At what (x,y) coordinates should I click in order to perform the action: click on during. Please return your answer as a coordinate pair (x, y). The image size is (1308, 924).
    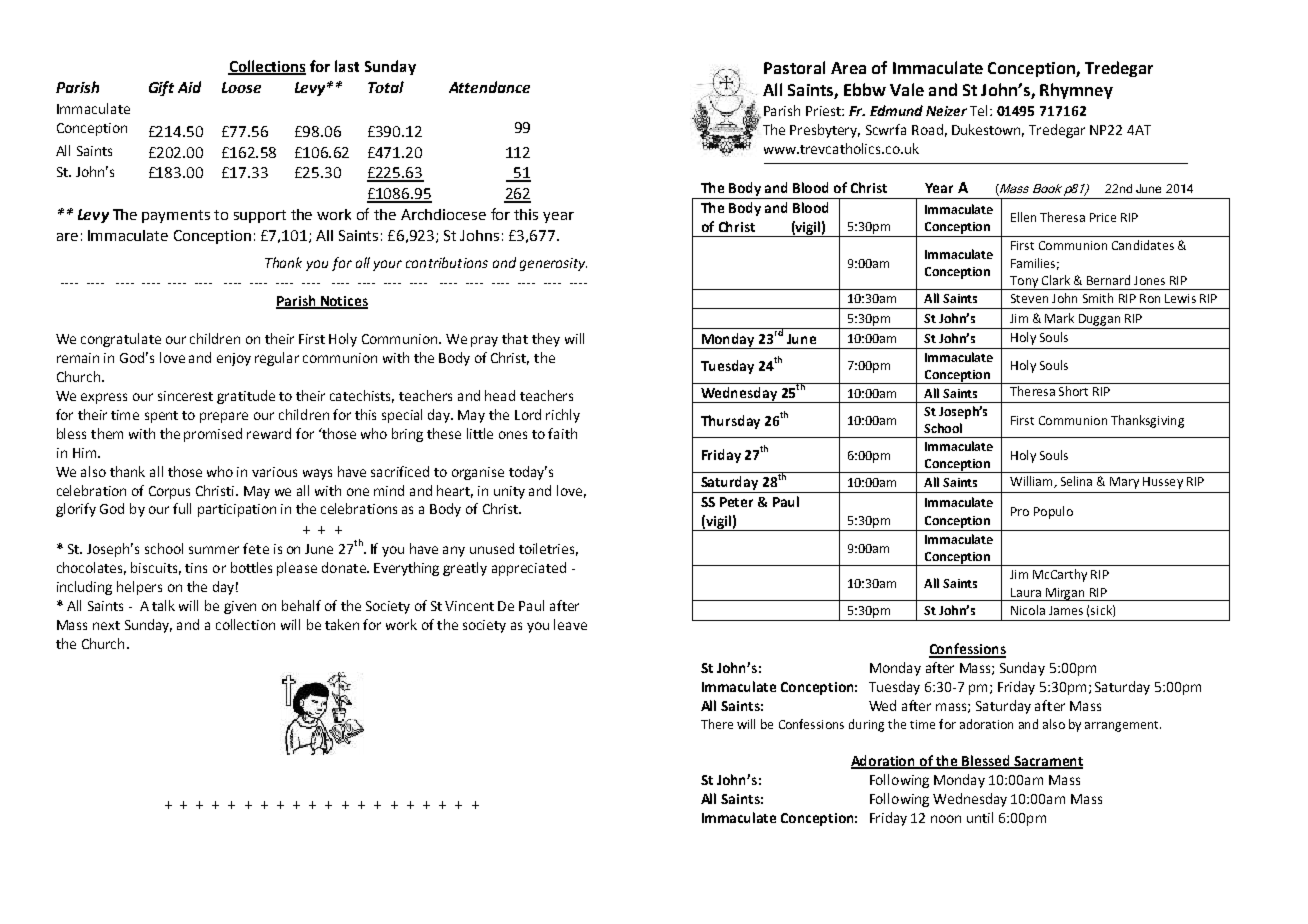
    Looking at the image, I should click on (866, 725).
